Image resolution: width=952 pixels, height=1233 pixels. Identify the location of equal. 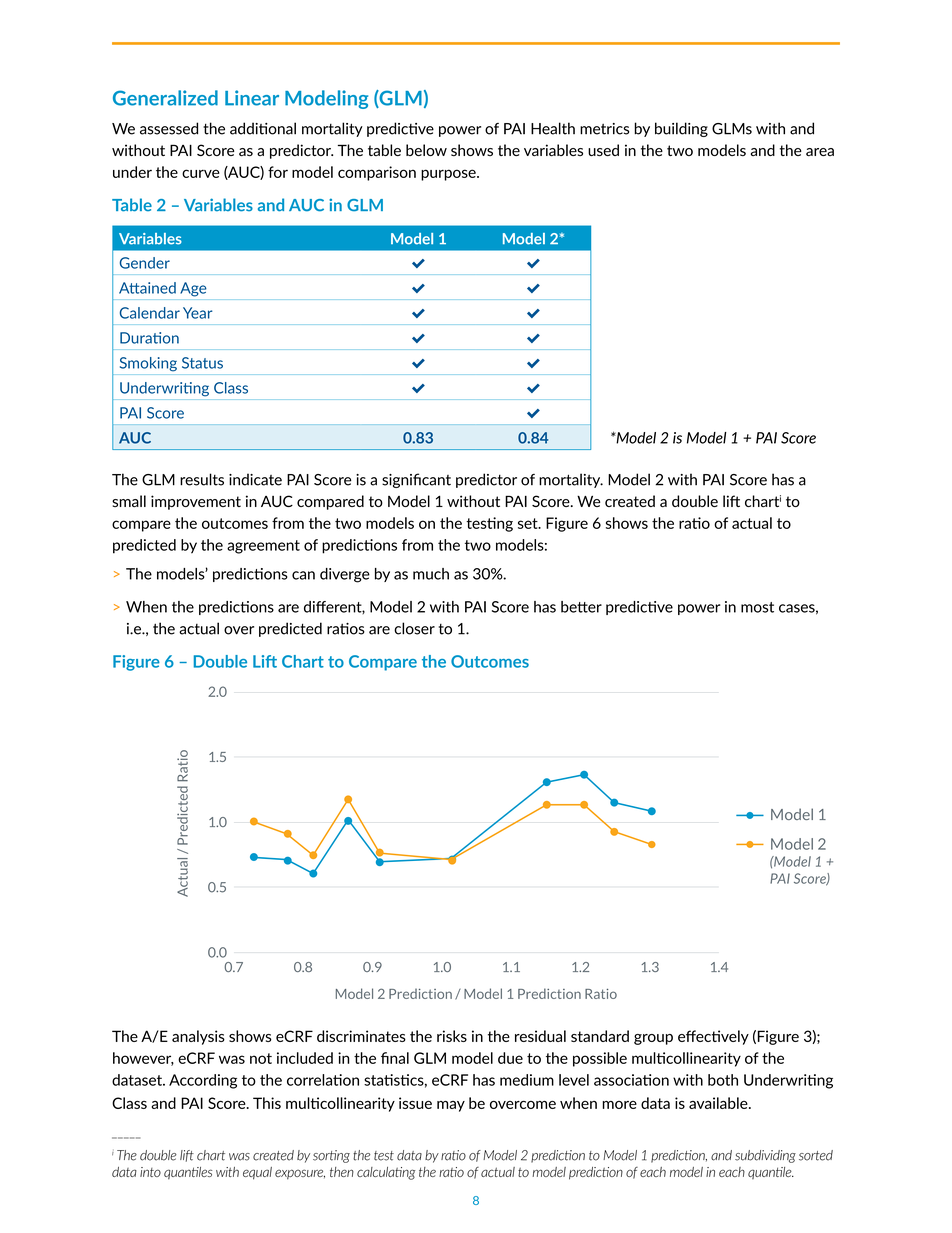
(257, 1173).
